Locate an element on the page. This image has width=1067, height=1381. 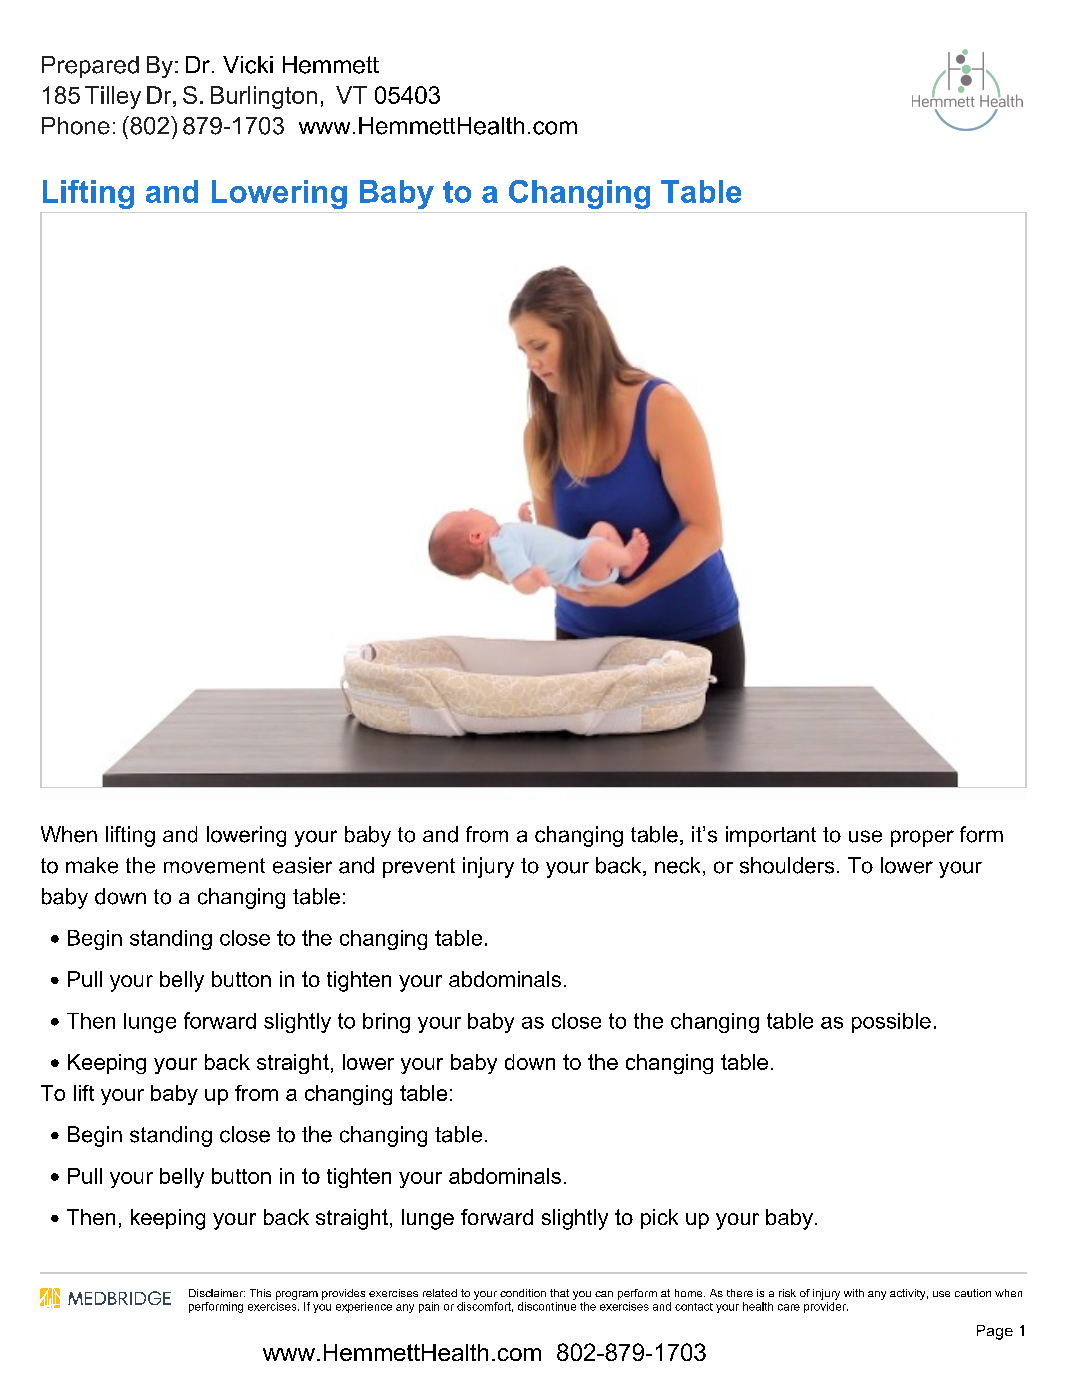
Phone is located at coordinates (76, 126).
